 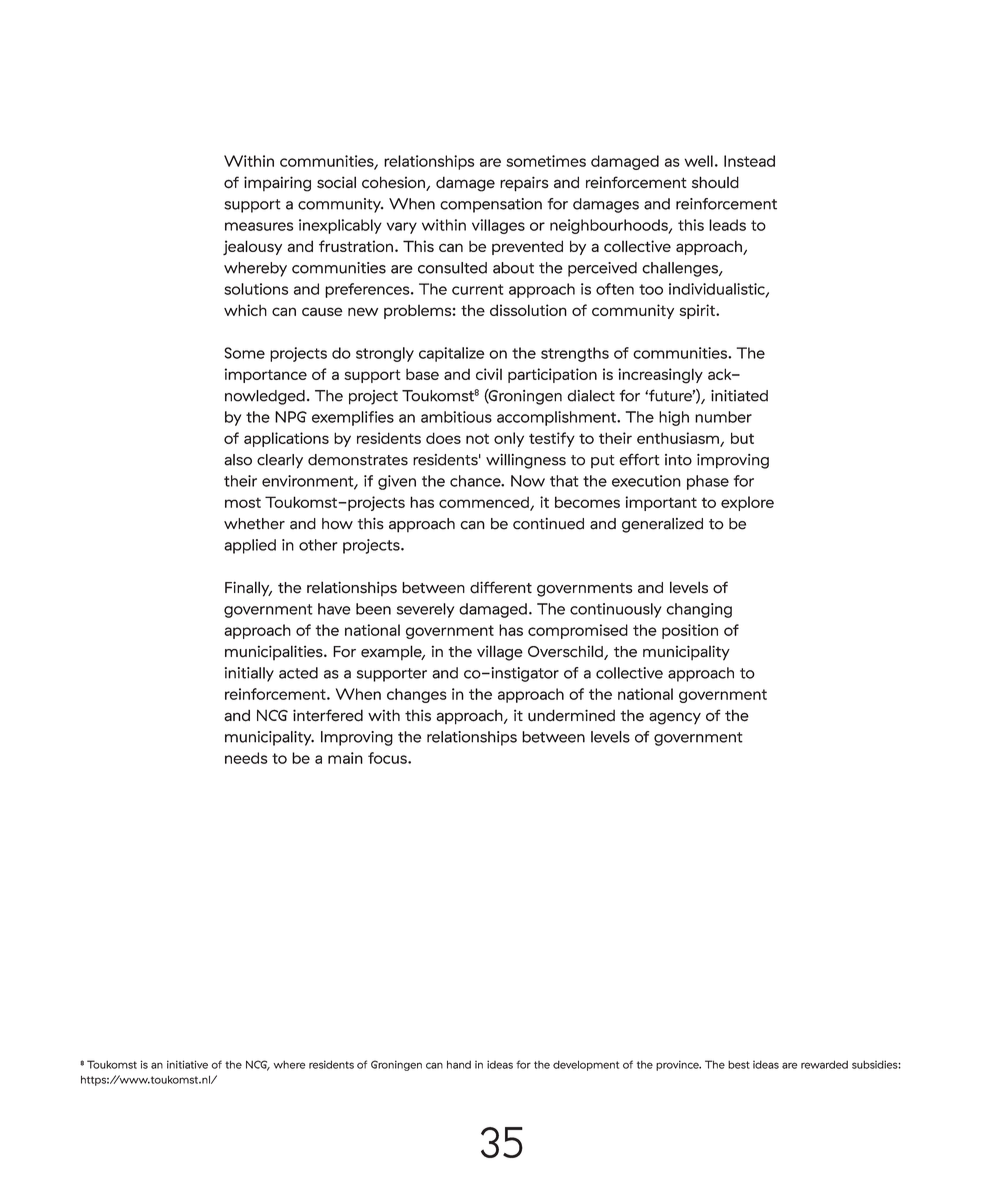 I want to click on hand, so click(x=459, y=1064).
